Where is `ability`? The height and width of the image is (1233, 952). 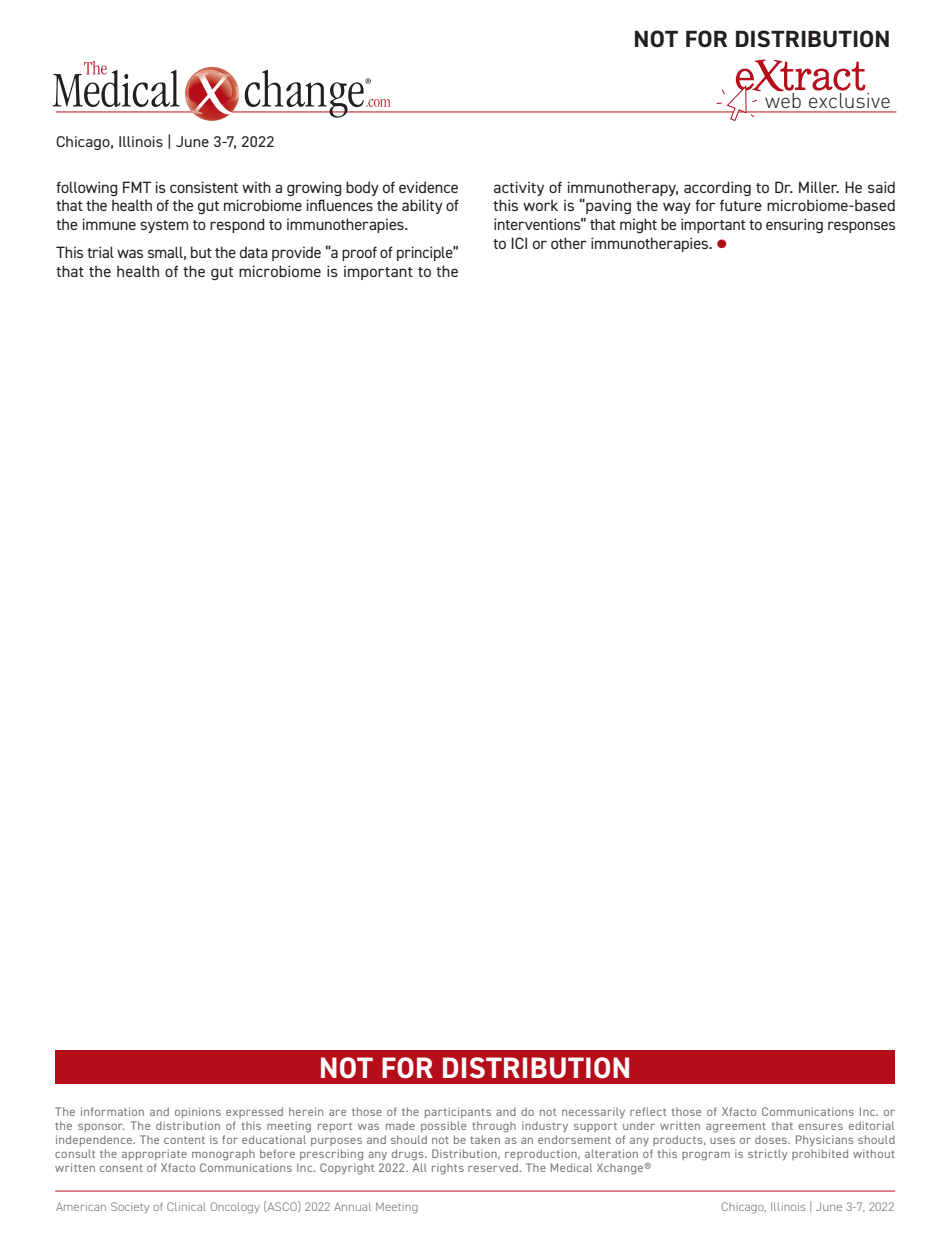
ability is located at coordinates (422, 206).
